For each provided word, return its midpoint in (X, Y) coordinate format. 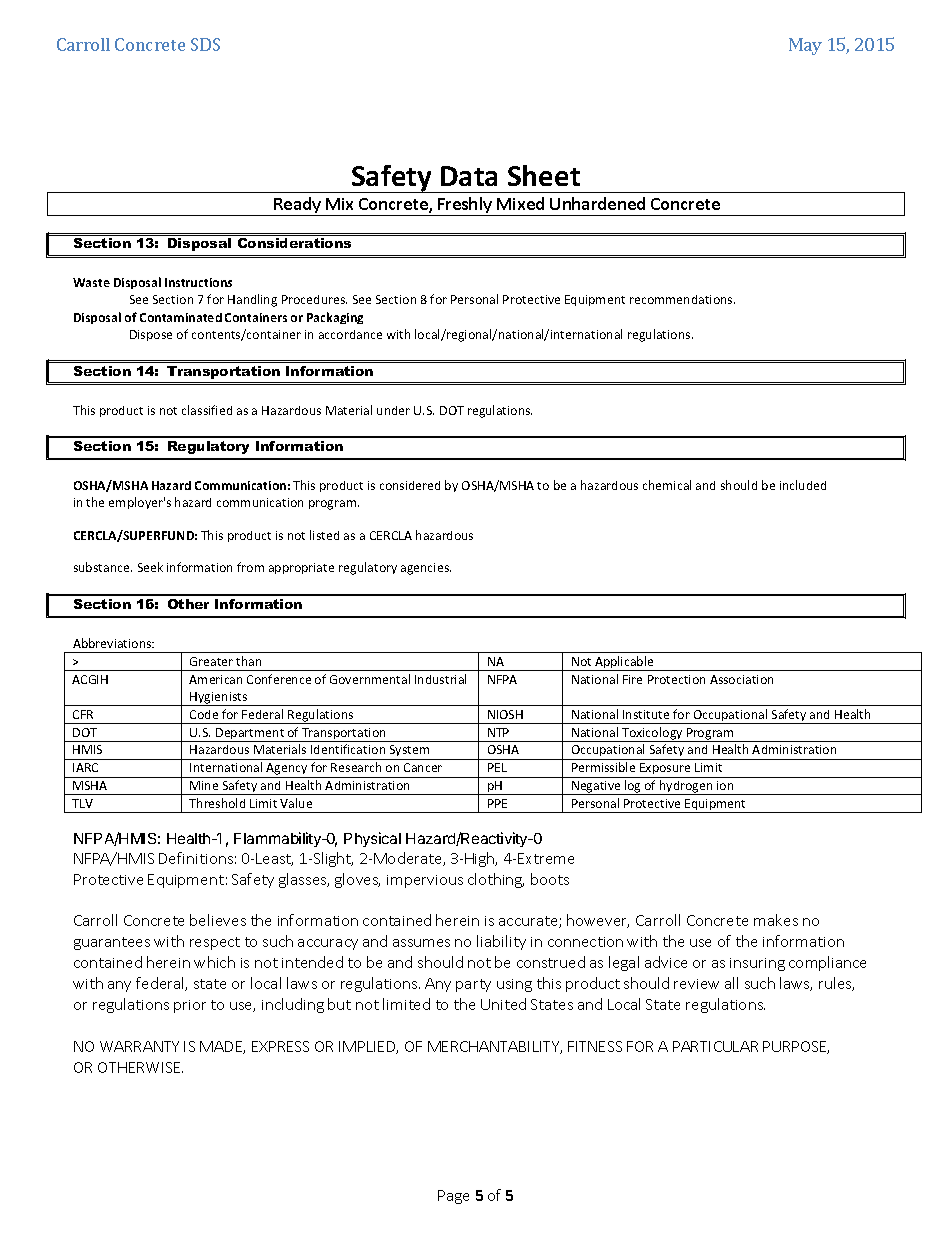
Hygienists (219, 699)
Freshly (465, 206)
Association (741, 679)
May (805, 46)
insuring (757, 964)
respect (215, 943)
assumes (421, 943)
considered (410, 485)
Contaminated (181, 317)
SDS (205, 44)
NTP (498, 732)
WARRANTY (139, 1046)
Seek (150, 567)
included (803, 485)
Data (469, 176)
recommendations (682, 299)
